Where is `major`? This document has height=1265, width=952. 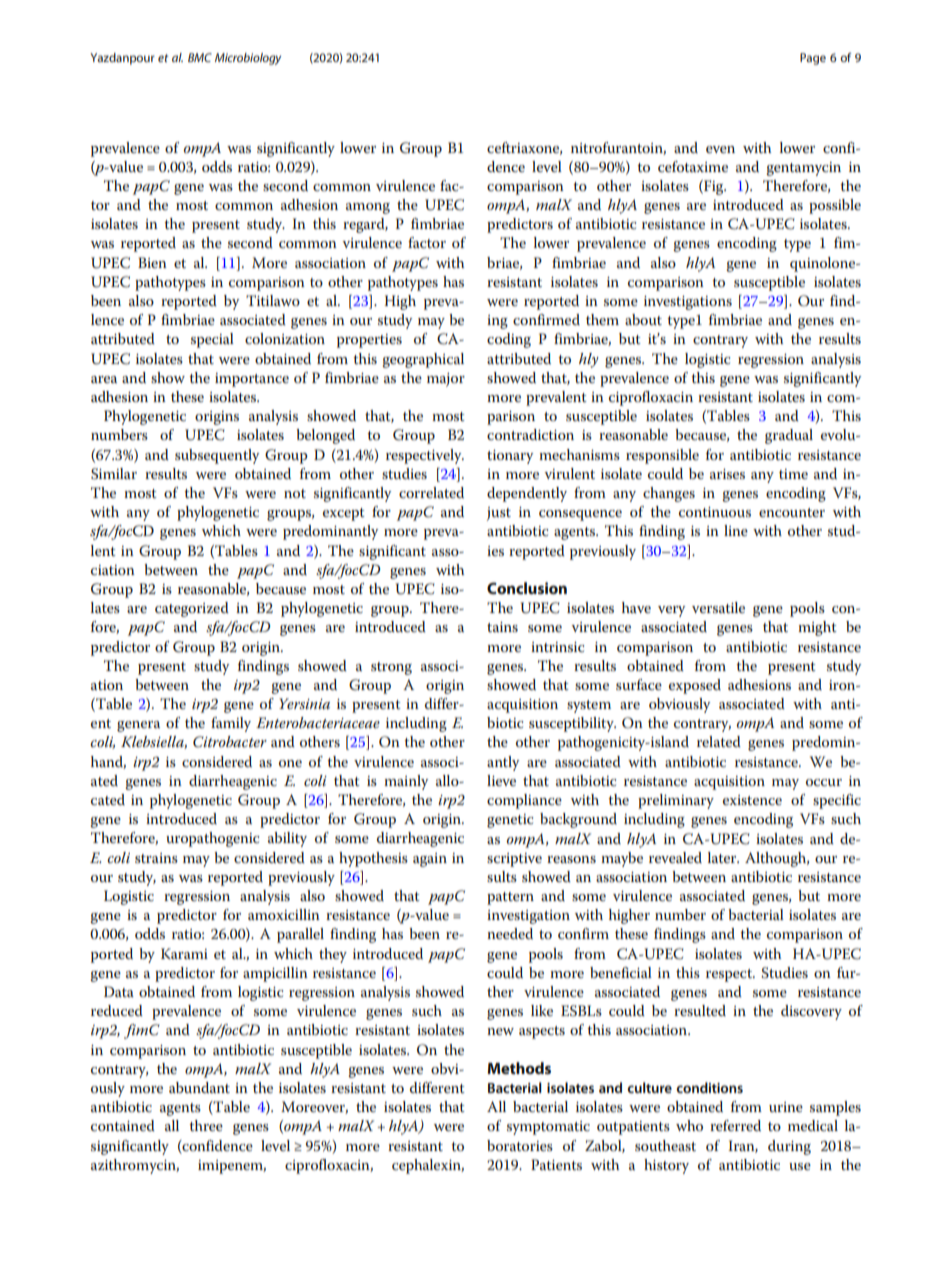
major is located at coordinates (446, 380).
